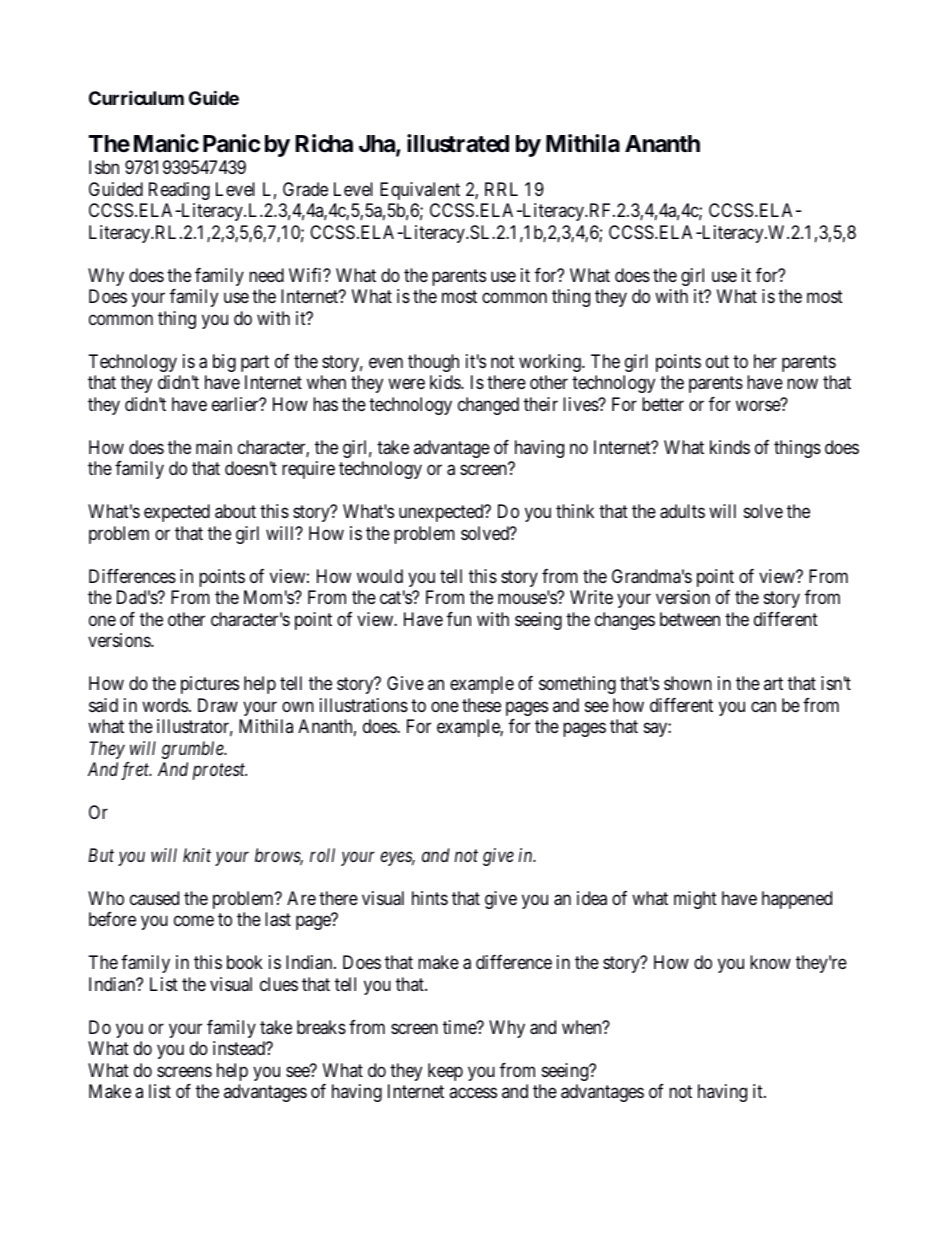 This image has height=1233, width=952. I want to click on fun, so click(459, 619).
